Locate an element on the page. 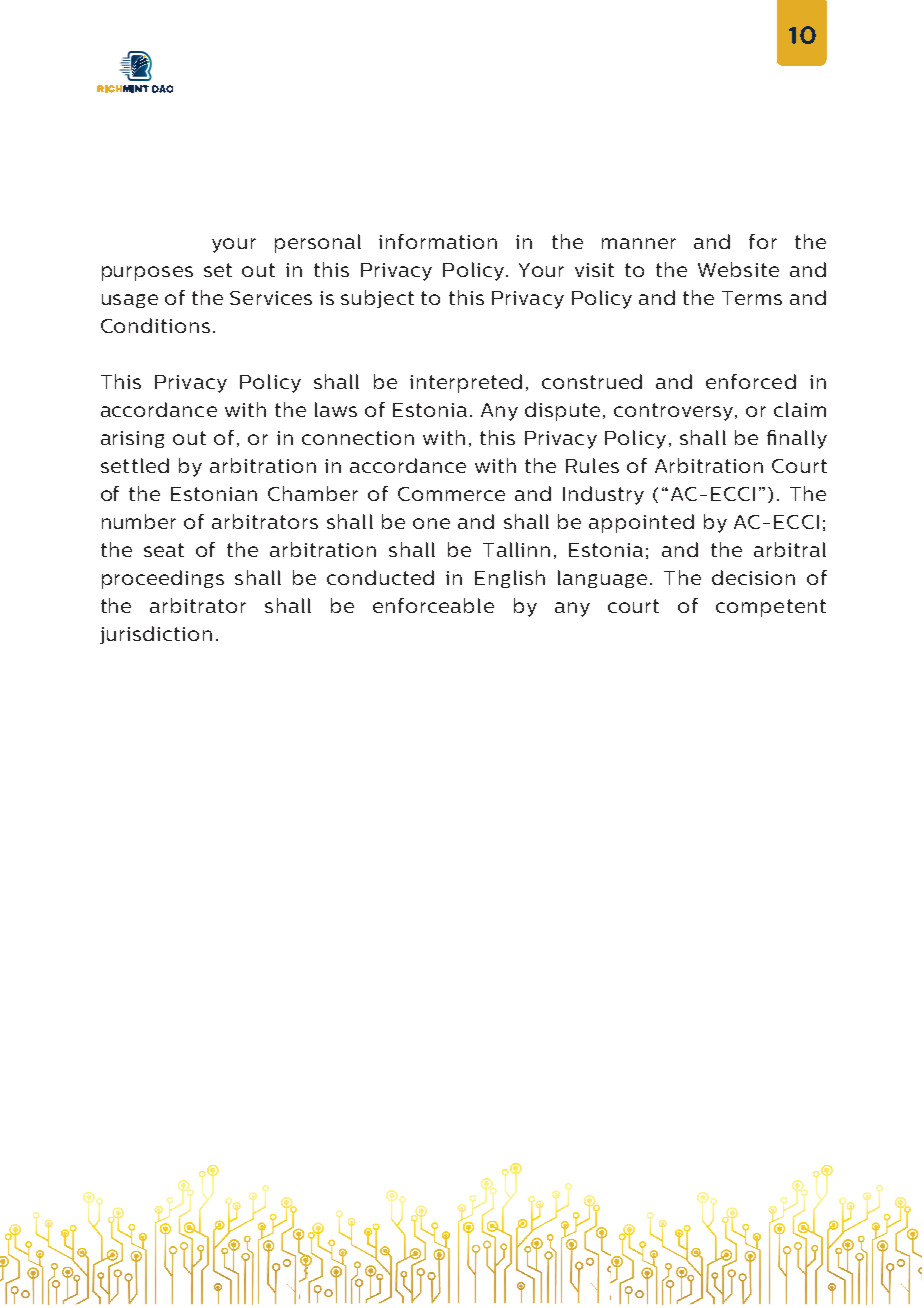  enforceable is located at coordinates (433, 605).
